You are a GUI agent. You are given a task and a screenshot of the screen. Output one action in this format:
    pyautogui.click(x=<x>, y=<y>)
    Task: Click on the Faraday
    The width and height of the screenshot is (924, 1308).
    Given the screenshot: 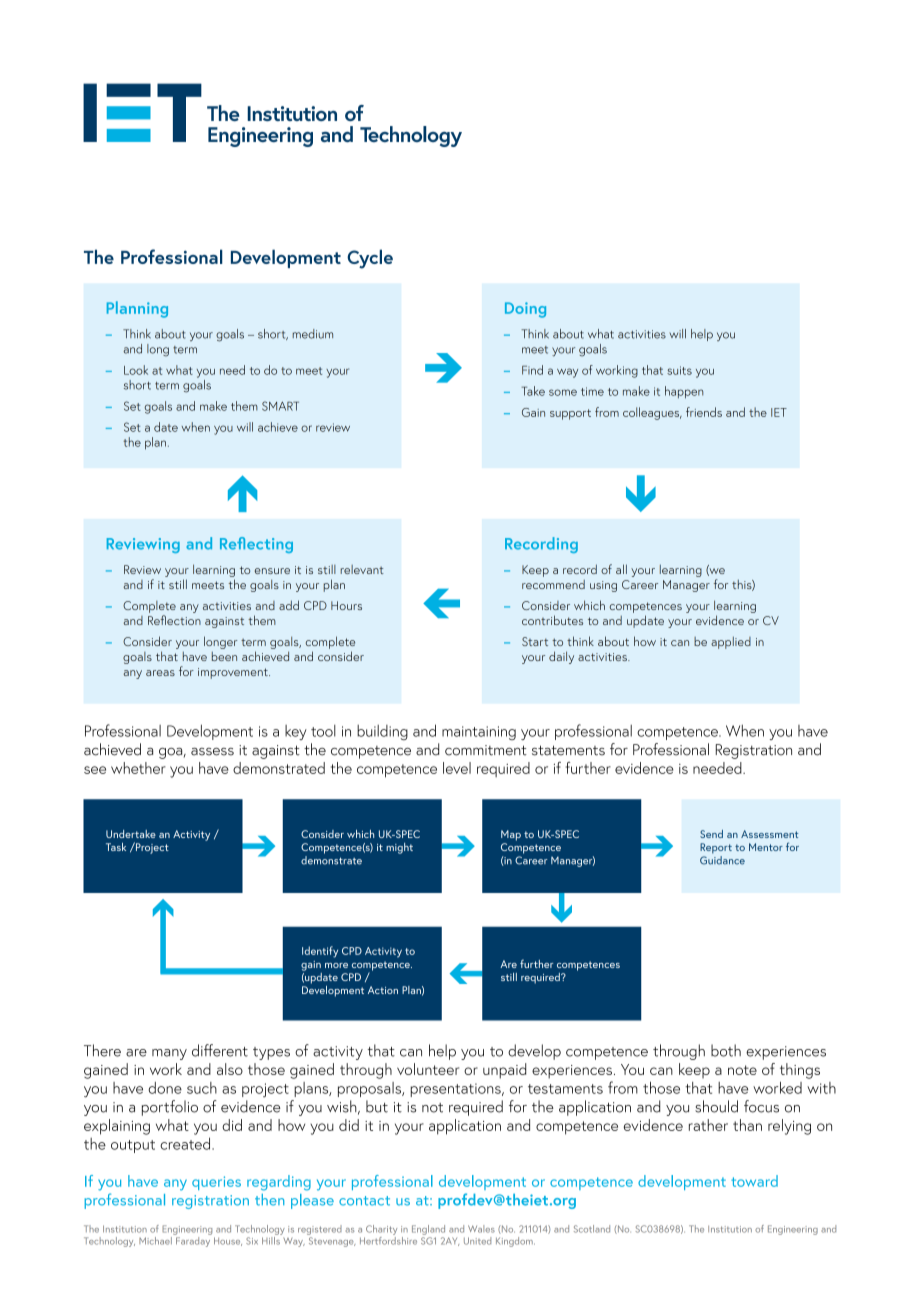 What is the action you would take?
    pyautogui.click(x=193, y=1240)
